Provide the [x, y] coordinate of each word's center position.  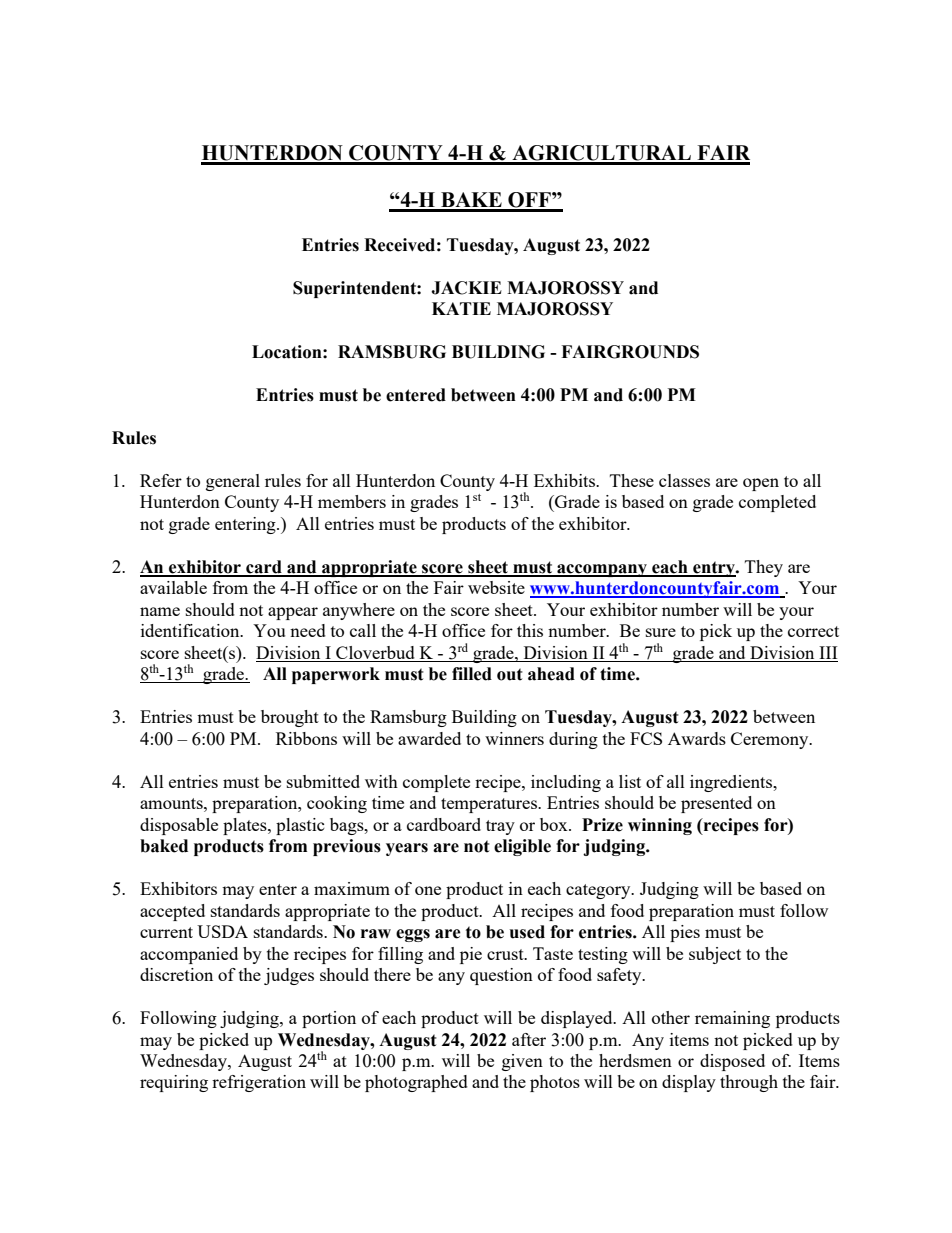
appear [293, 613]
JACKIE [466, 288]
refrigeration [259, 1083]
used [527, 932]
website [496, 587]
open [761, 484]
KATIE [461, 308]
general [233, 482]
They [764, 568]
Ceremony [771, 740]
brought [290, 718]
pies [685, 933]
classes [684, 480]
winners [514, 738]
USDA [222, 931]
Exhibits [565, 480]
